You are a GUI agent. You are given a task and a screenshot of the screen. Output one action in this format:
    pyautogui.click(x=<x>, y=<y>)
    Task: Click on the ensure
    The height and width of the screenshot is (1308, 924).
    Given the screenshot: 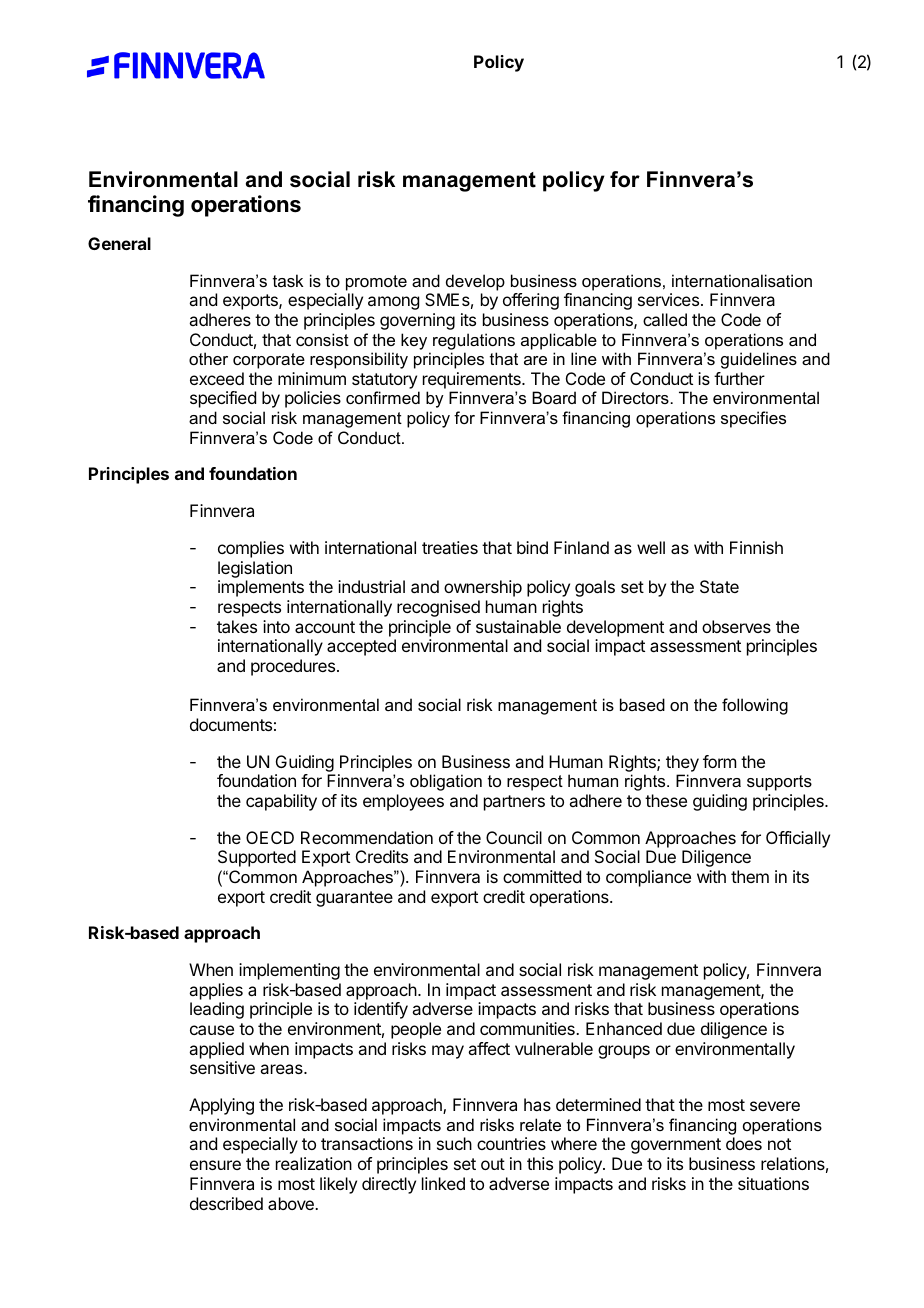 What is the action you would take?
    pyautogui.click(x=215, y=1165)
